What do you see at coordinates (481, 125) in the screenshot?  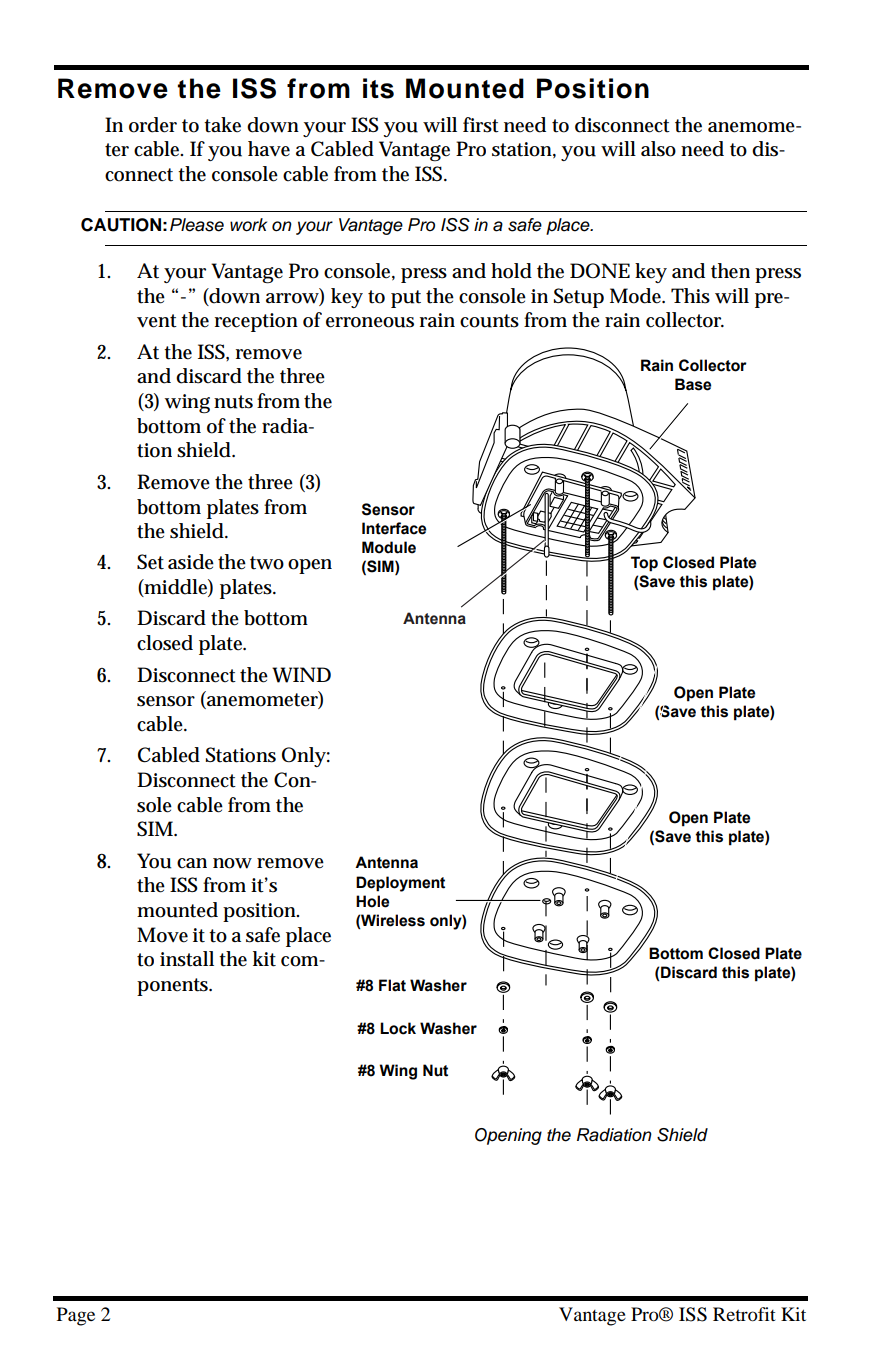 I see `first` at bounding box center [481, 125].
